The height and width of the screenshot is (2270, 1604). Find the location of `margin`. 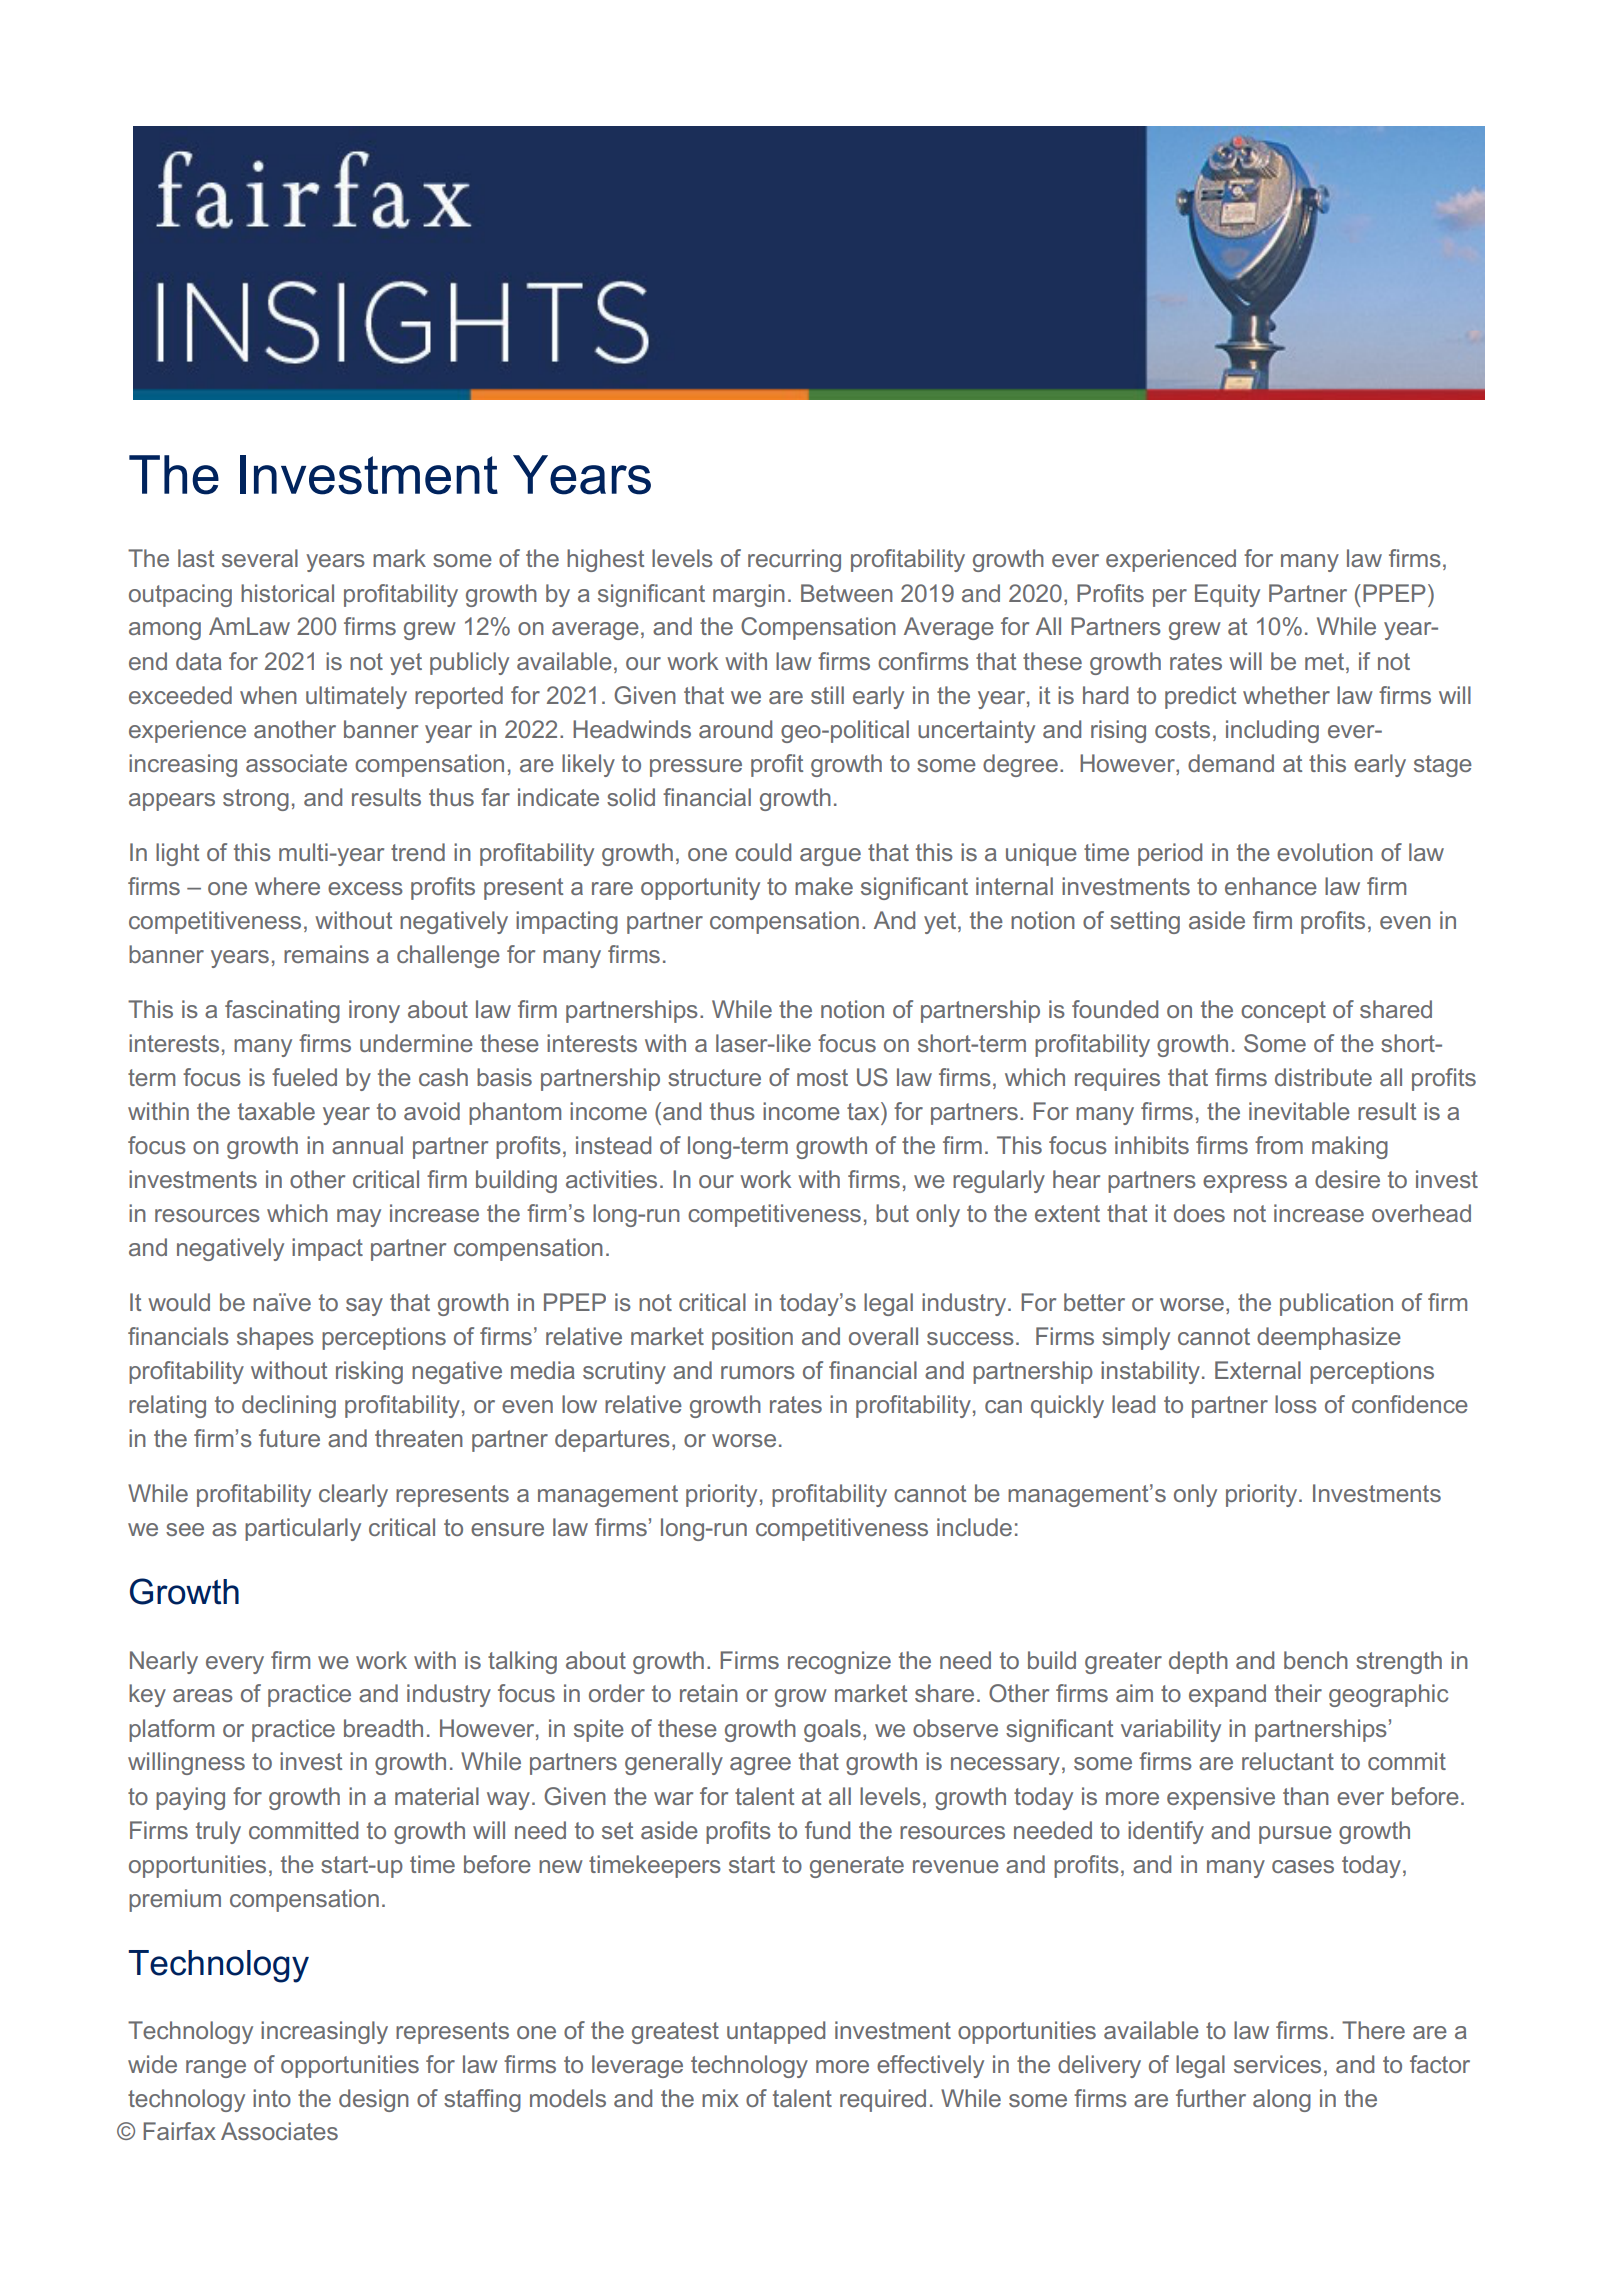

margin is located at coordinates (749, 595).
